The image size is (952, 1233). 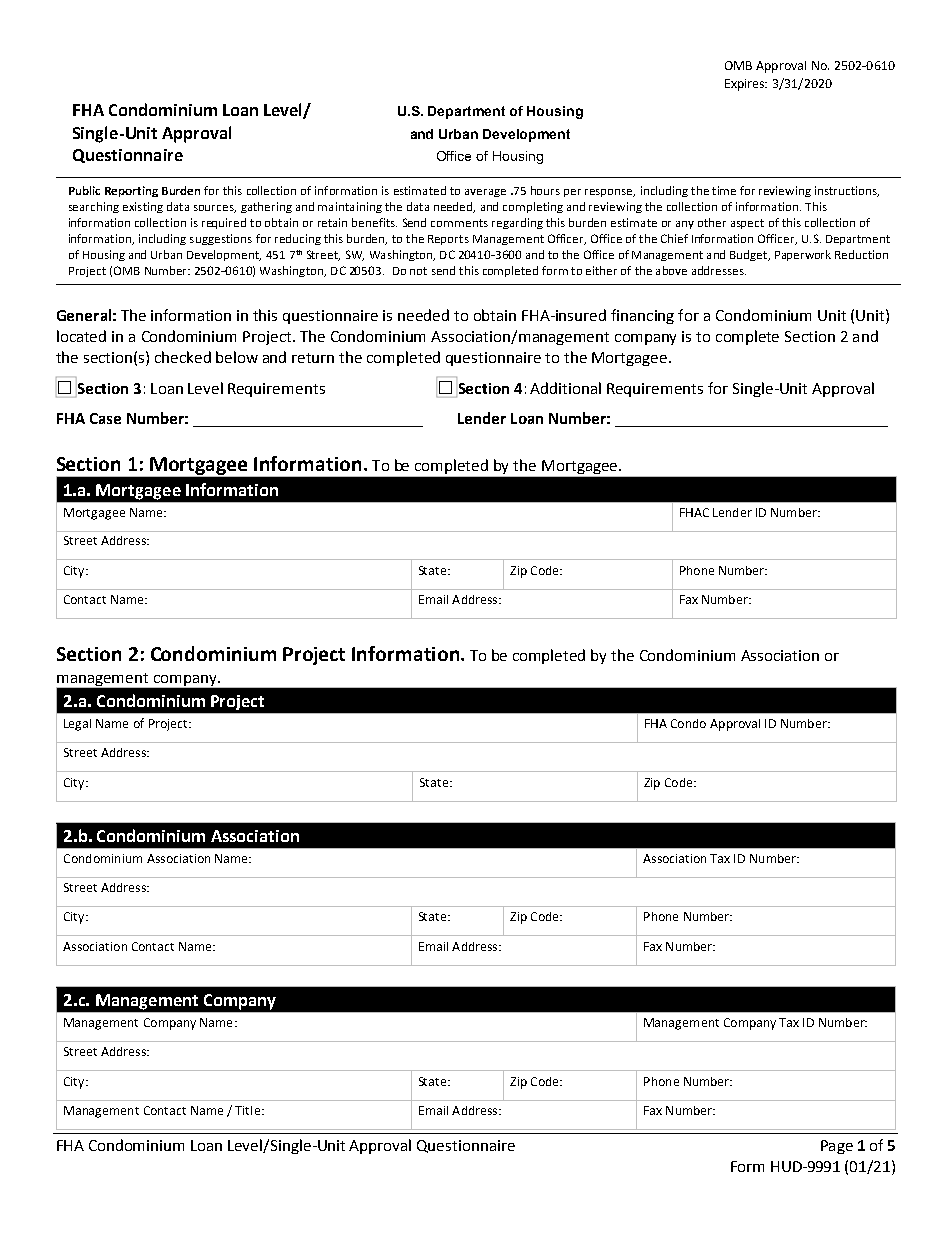 I want to click on Additional, so click(x=565, y=388).
